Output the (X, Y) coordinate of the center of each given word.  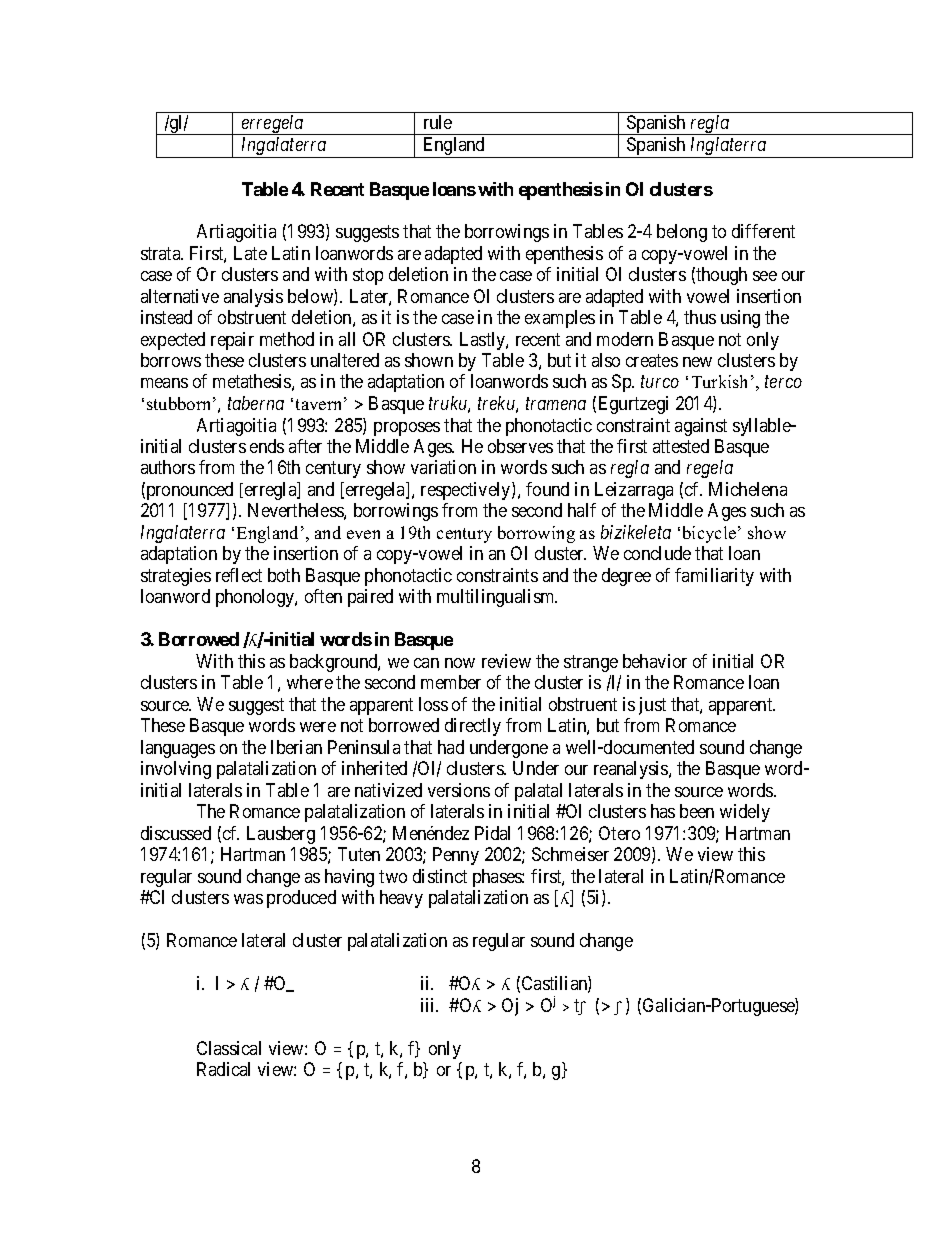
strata (162, 253)
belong (682, 233)
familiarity (714, 577)
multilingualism (497, 598)
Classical (229, 1048)
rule (438, 122)
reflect (239, 575)
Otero (619, 833)
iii (429, 1005)
